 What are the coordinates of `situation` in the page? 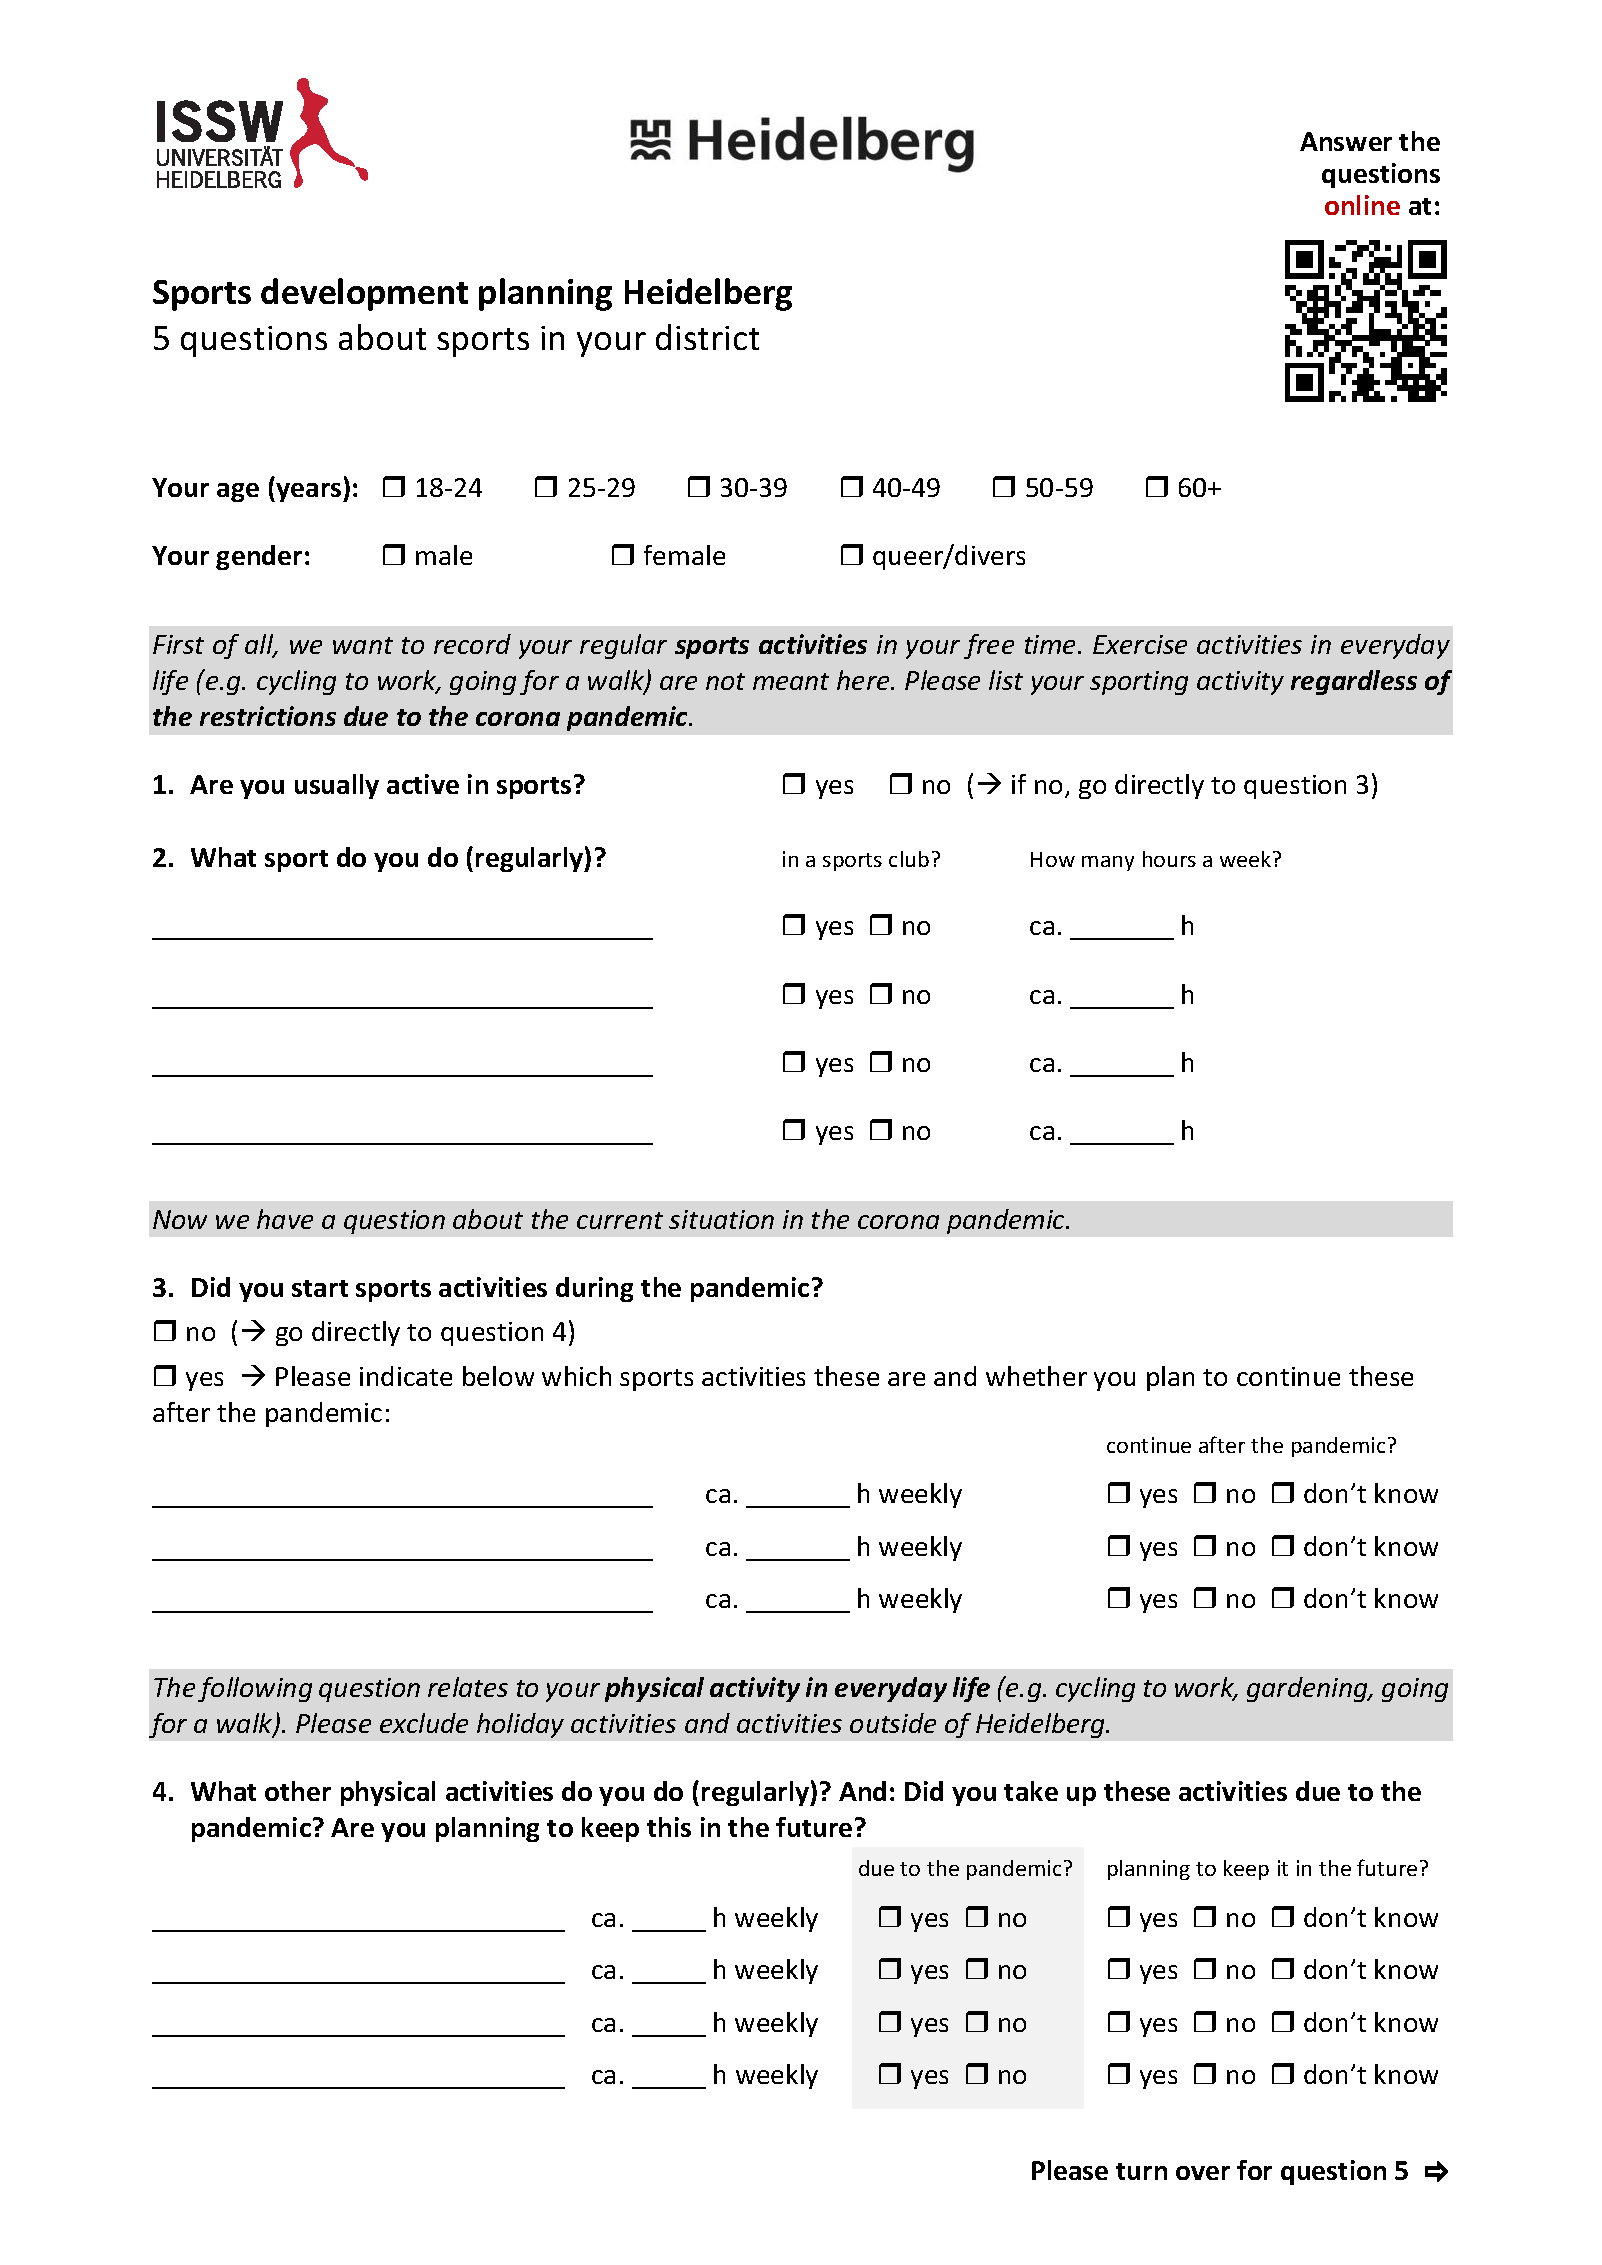 It's located at (721, 1219).
